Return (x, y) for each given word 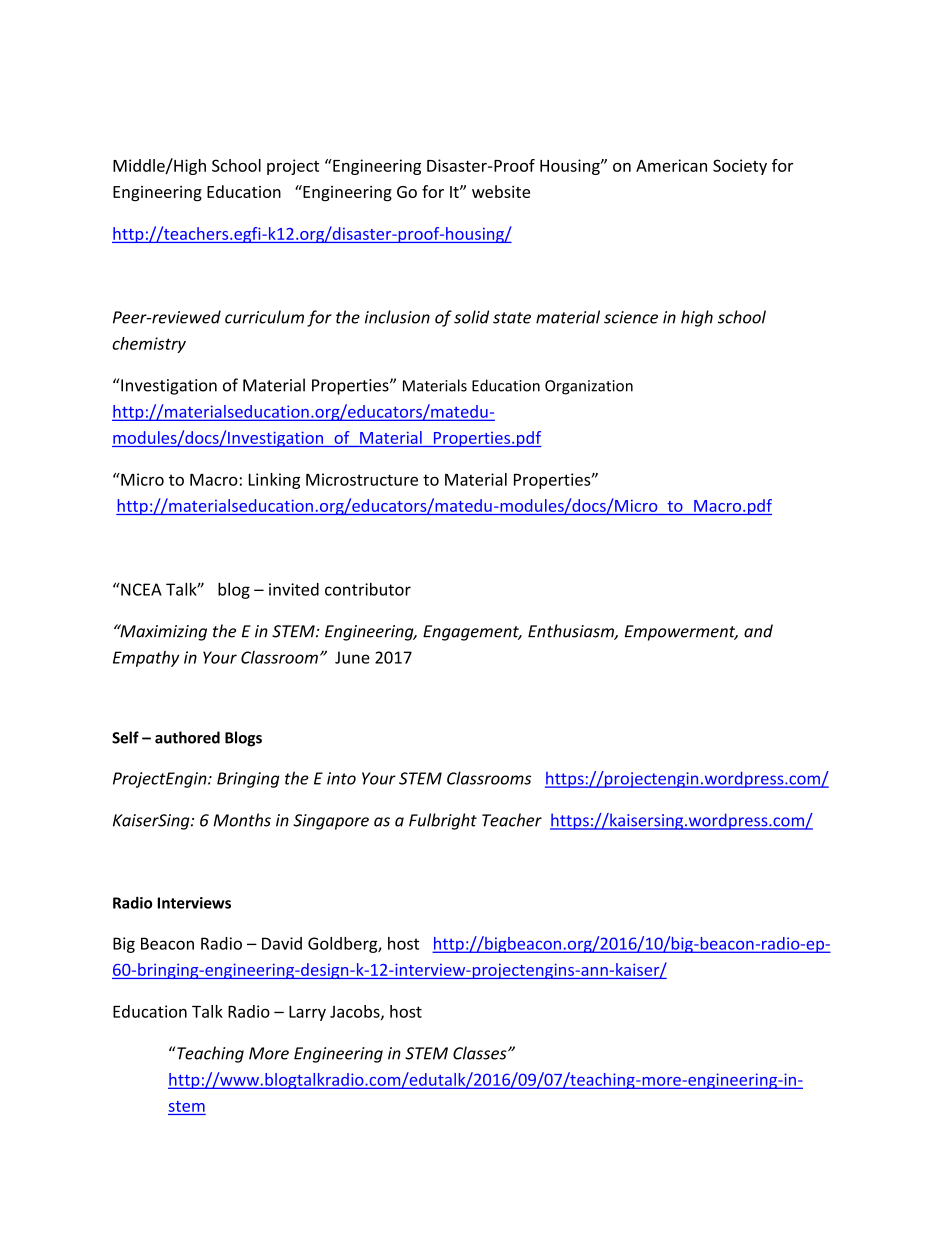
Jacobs (356, 1012)
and (758, 631)
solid (471, 317)
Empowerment (681, 633)
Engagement (472, 633)
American (671, 165)
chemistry (149, 345)
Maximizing (162, 632)
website (501, 191)
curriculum (264, 317)
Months (242, 820)
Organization (589, 387)
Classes (481, 1053)
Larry (307, 1013)
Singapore (331, 822)
